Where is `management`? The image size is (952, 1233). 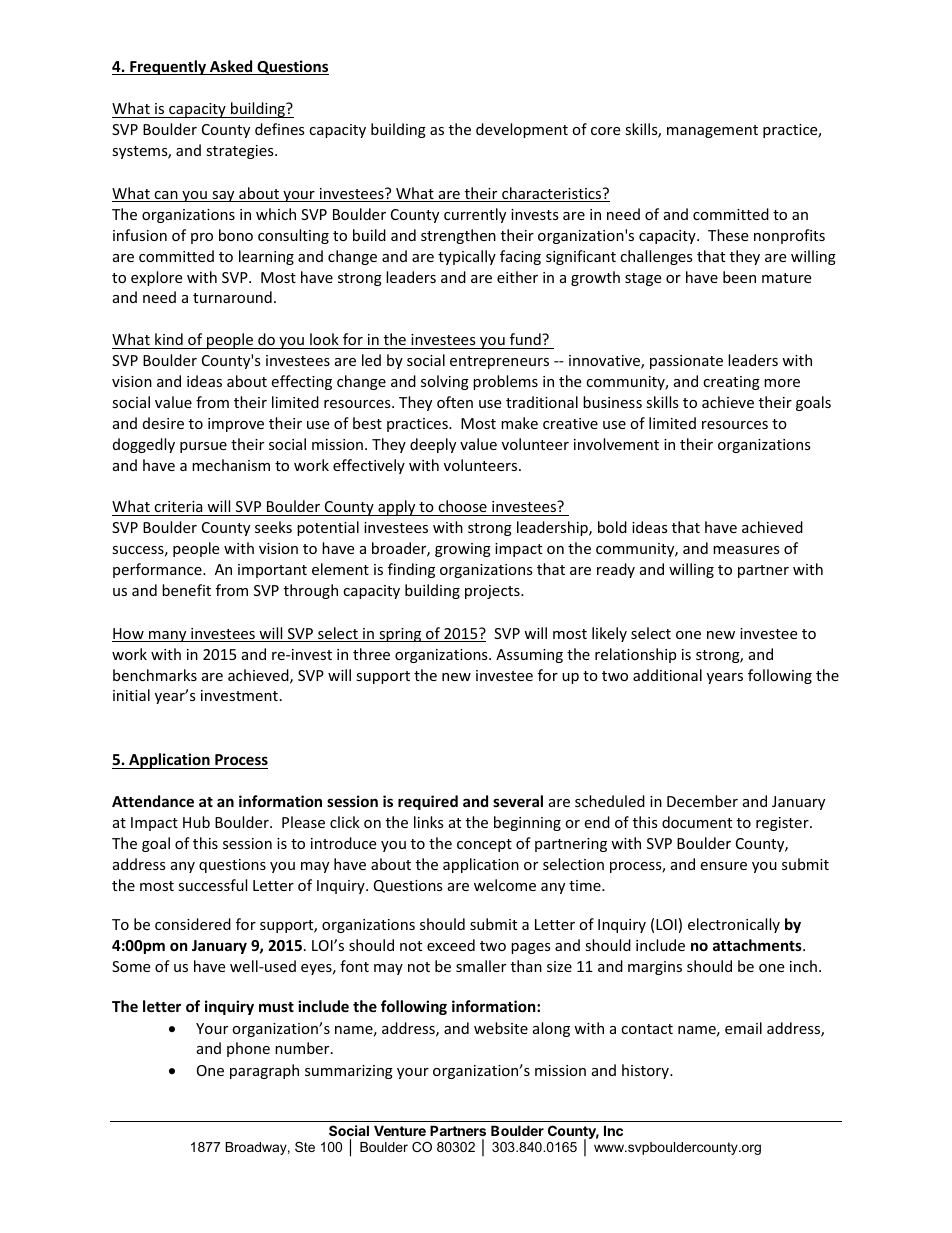
management is located at coordinates (712, 131).
